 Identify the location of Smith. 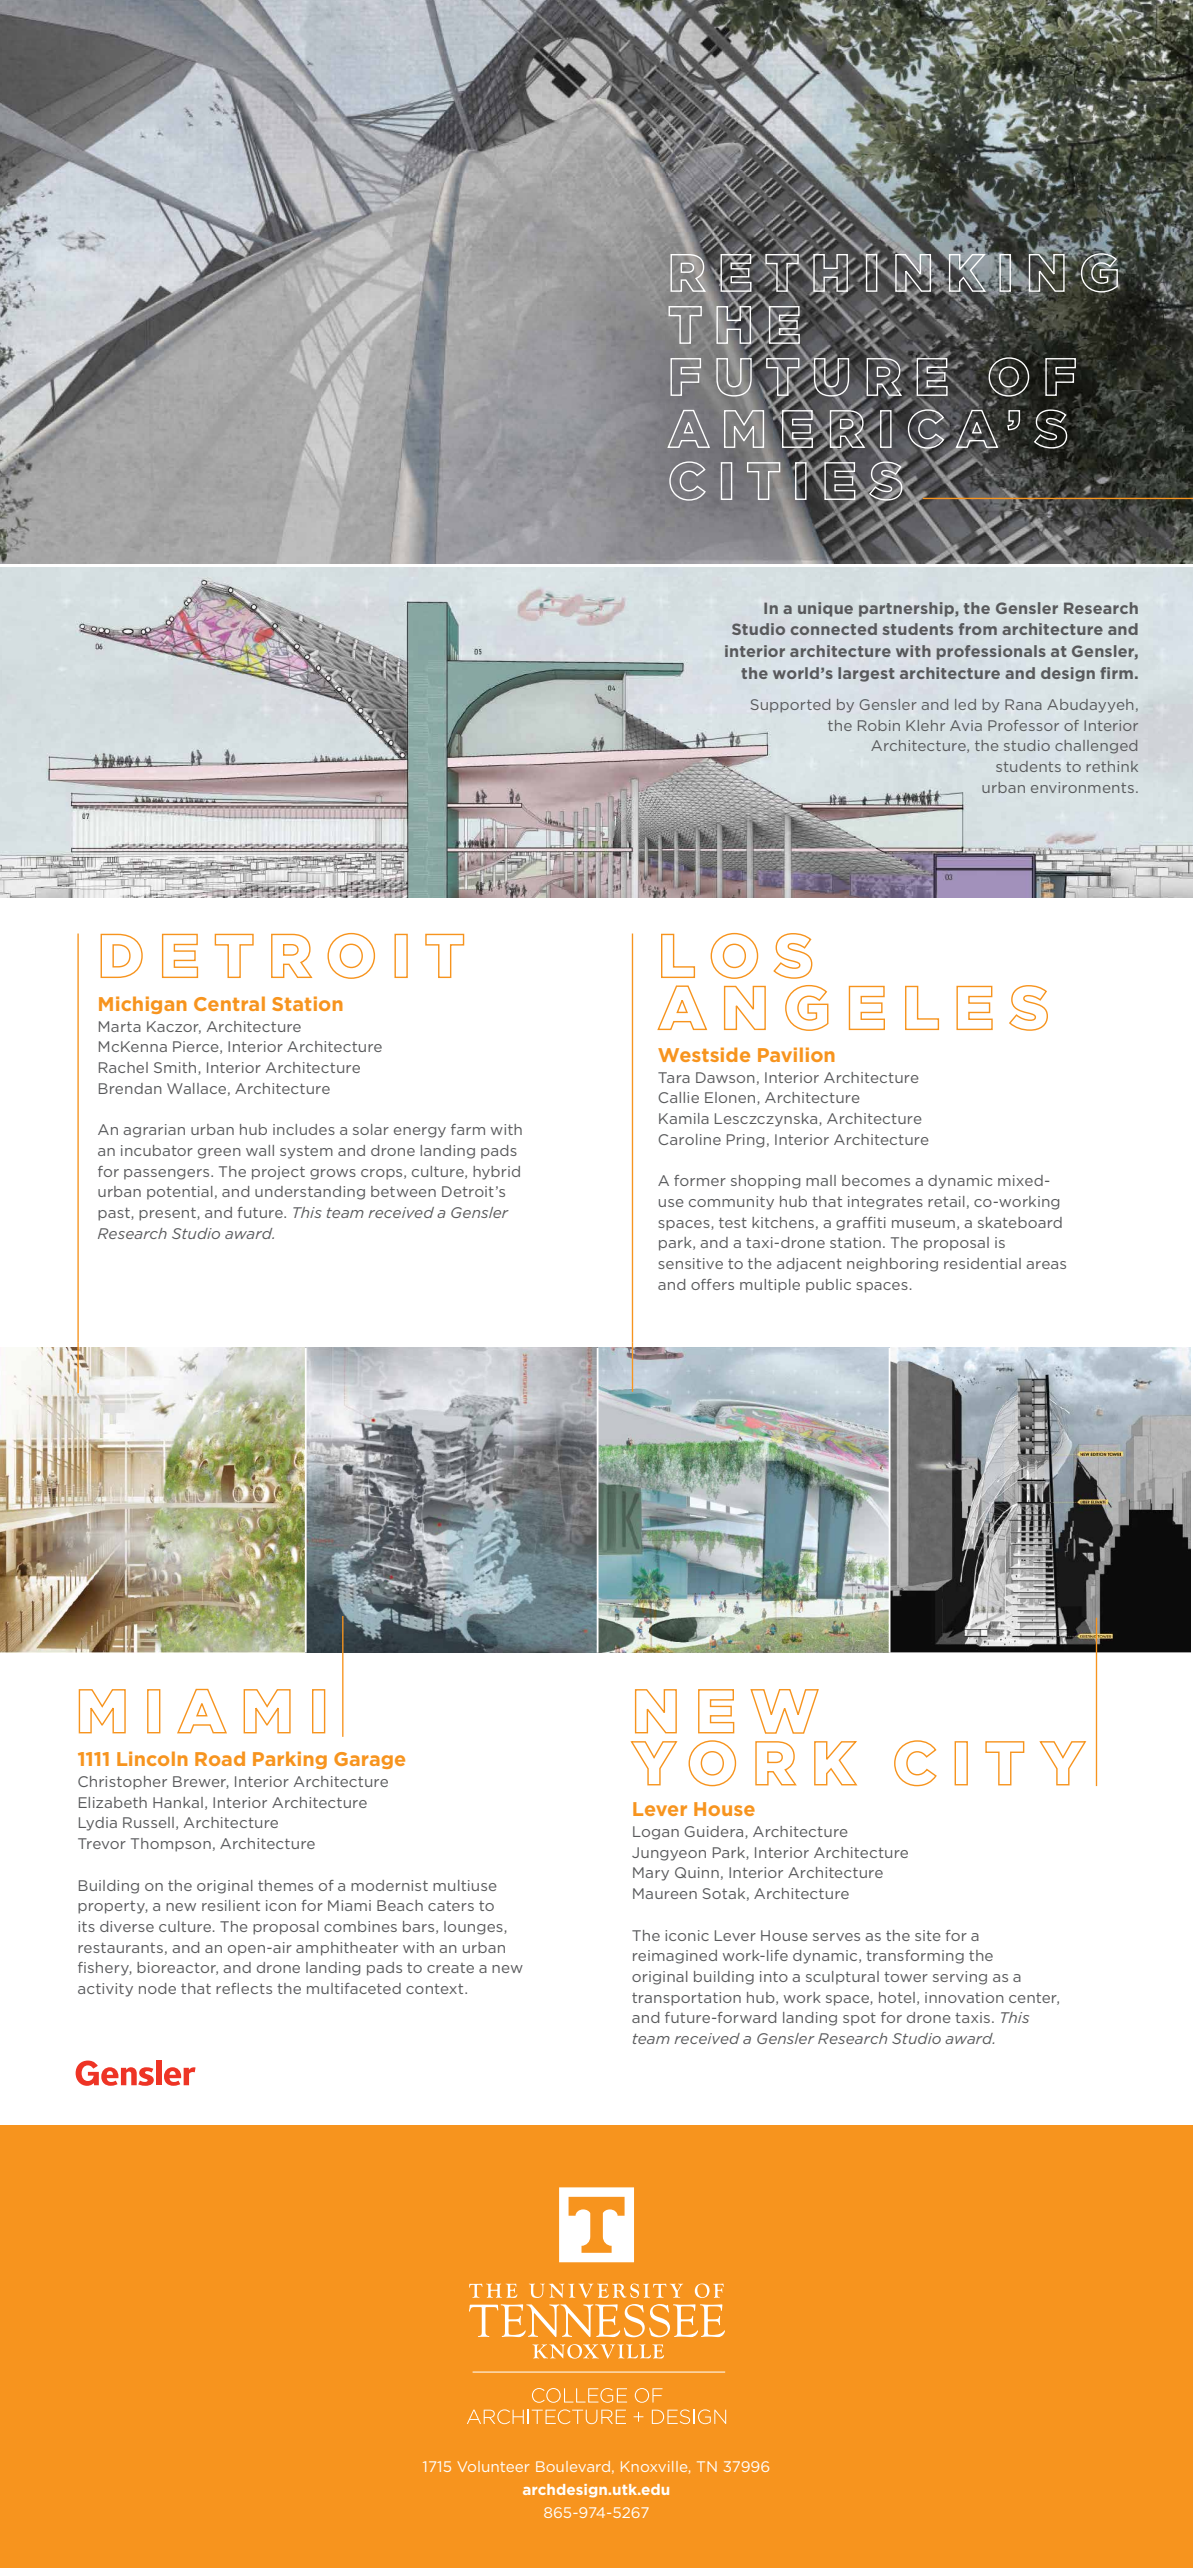
(176, 1068).
